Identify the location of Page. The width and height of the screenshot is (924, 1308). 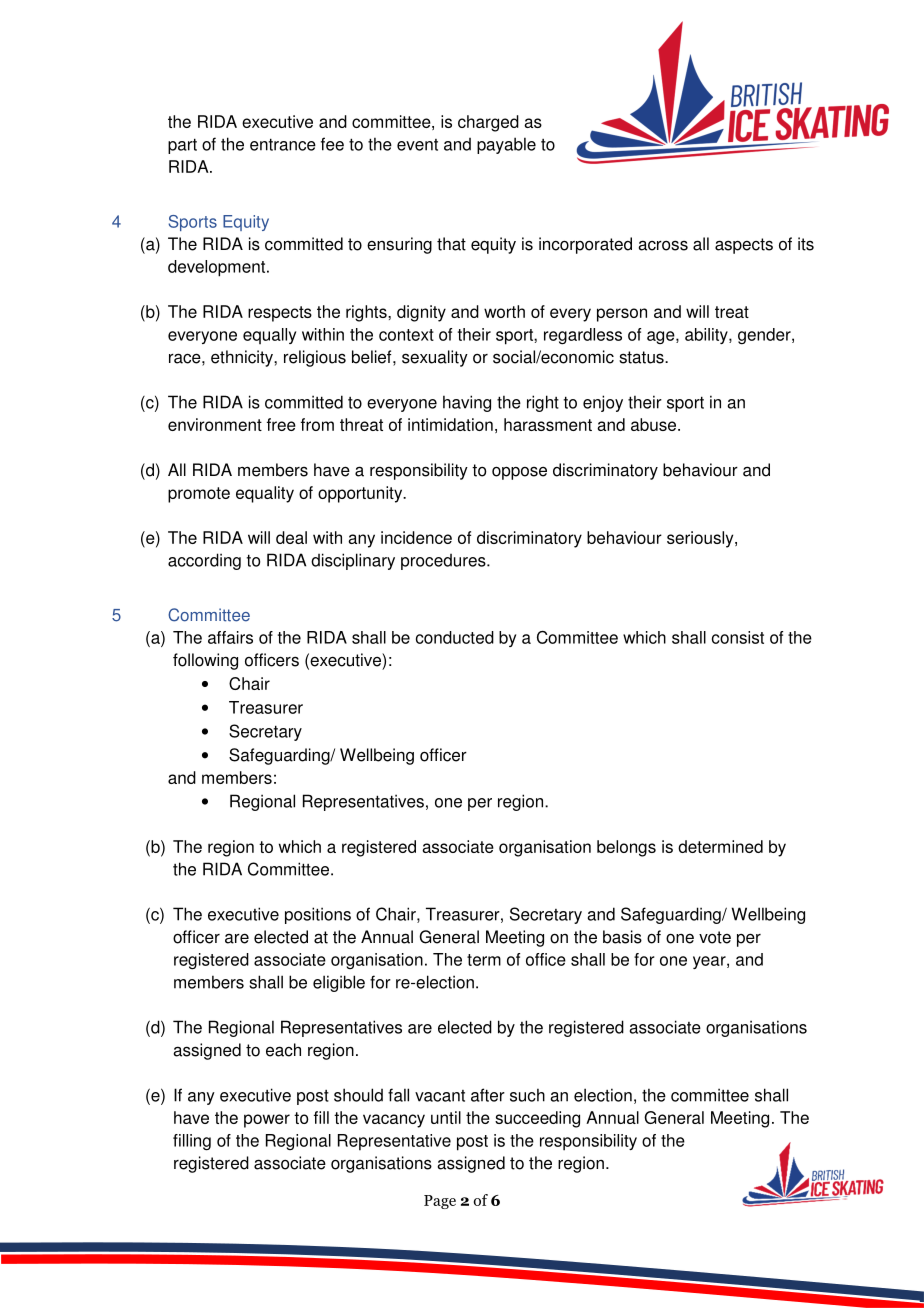
(440, 1202).
